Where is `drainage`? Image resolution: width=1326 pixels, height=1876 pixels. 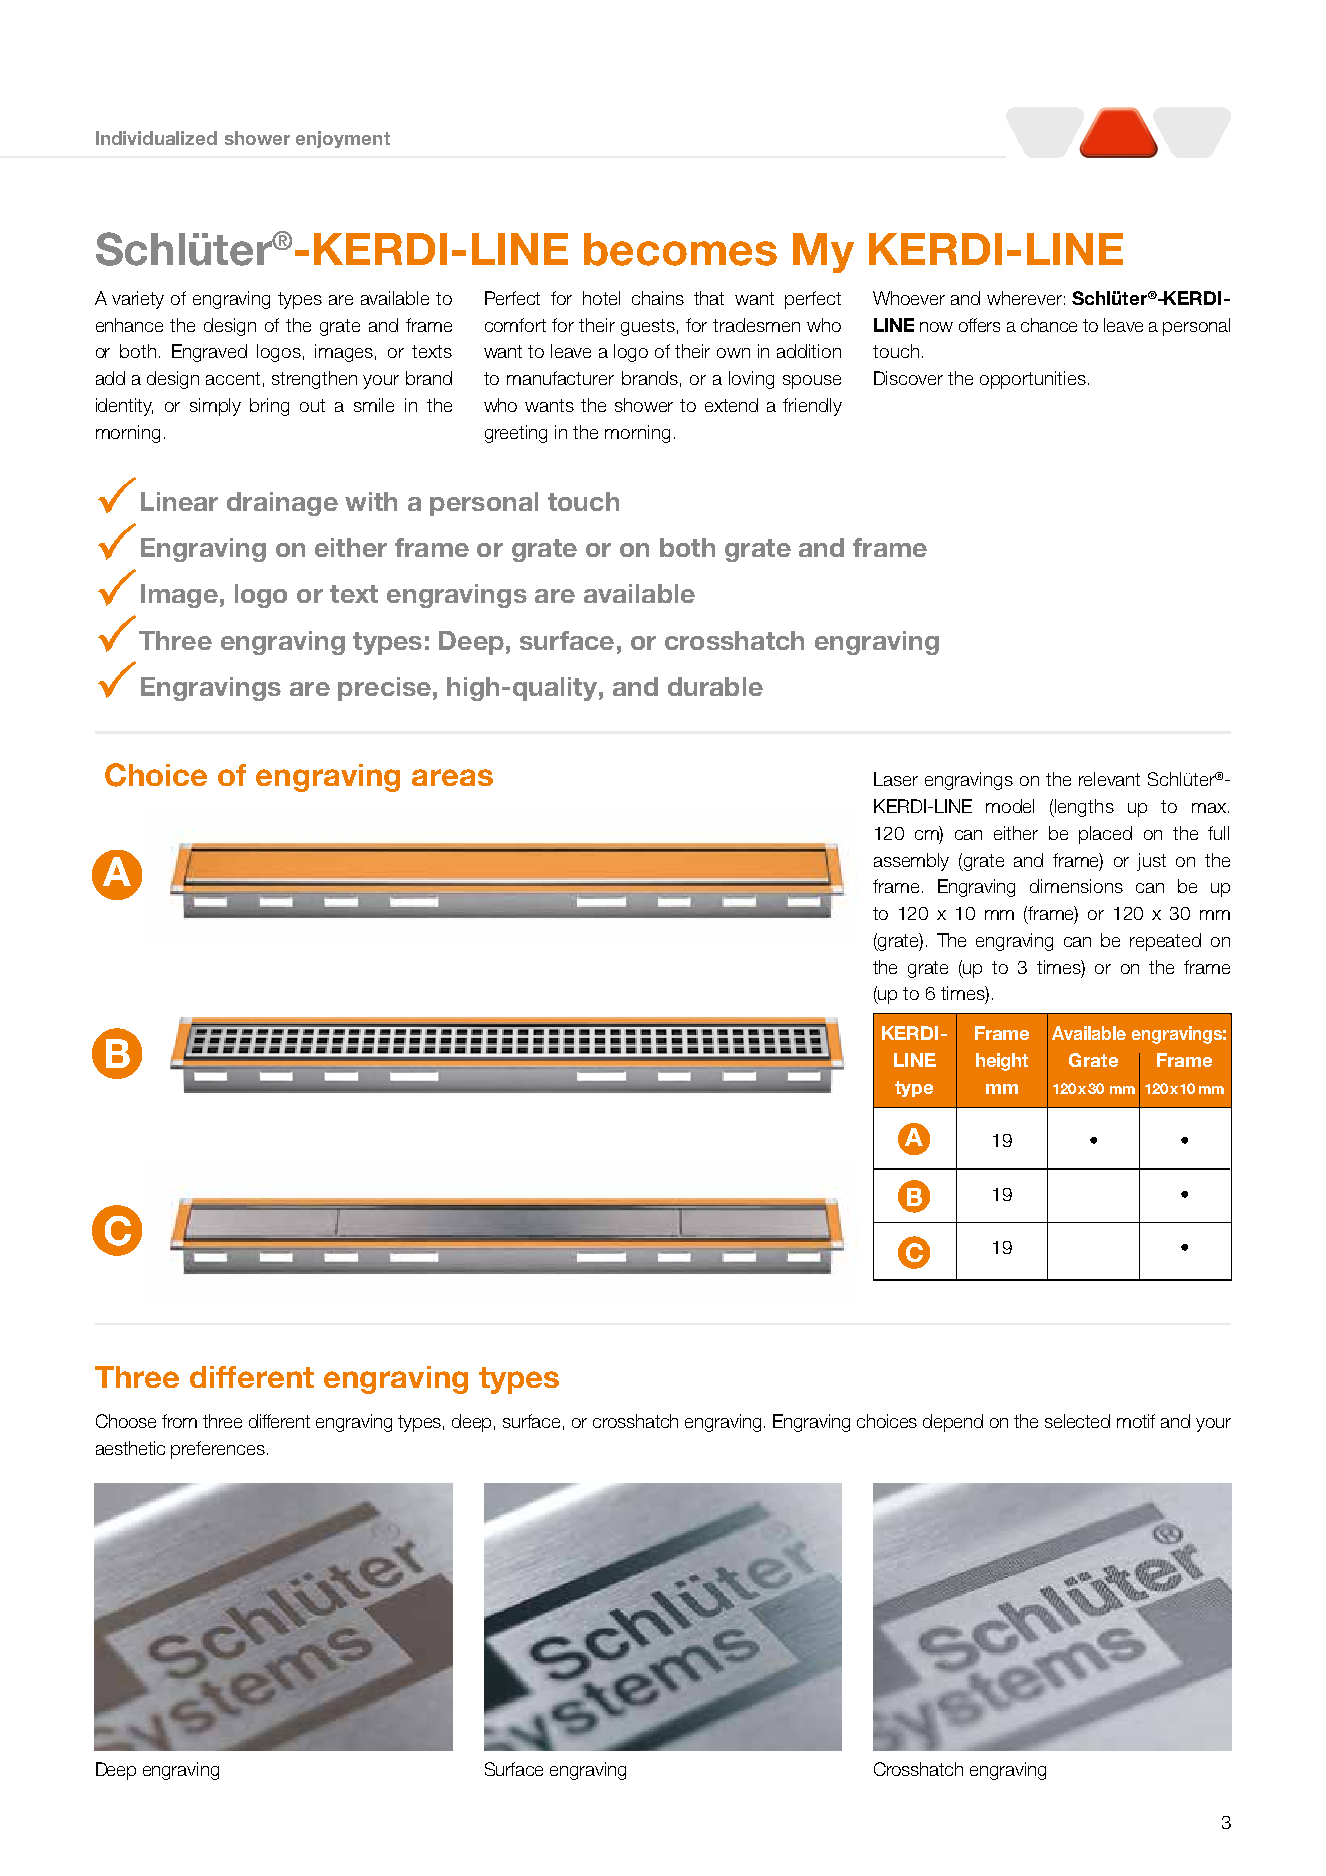
drainage is located at coordinates (282, 504).
